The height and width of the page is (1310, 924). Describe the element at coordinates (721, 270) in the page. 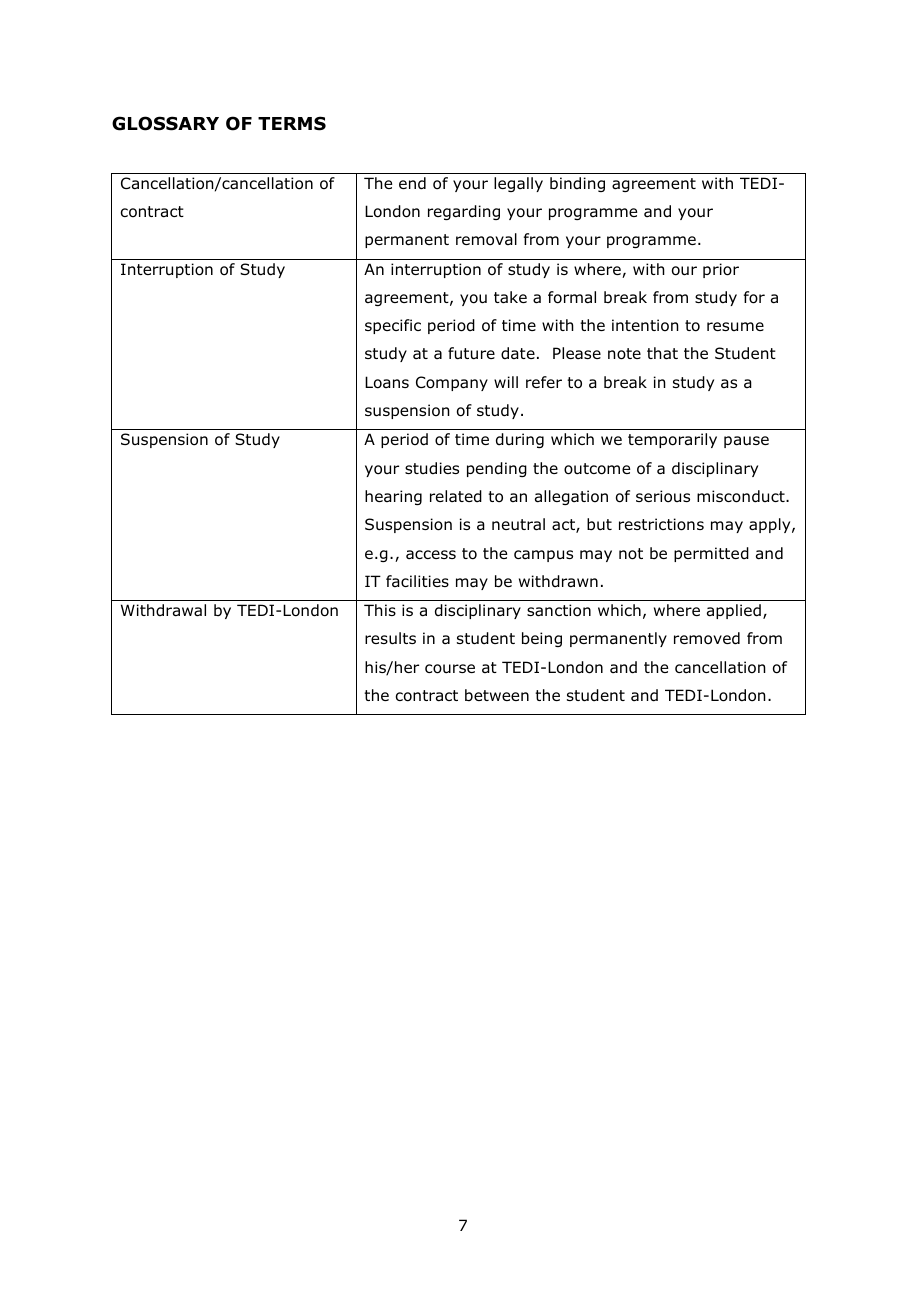

I see `prior` at that location.
